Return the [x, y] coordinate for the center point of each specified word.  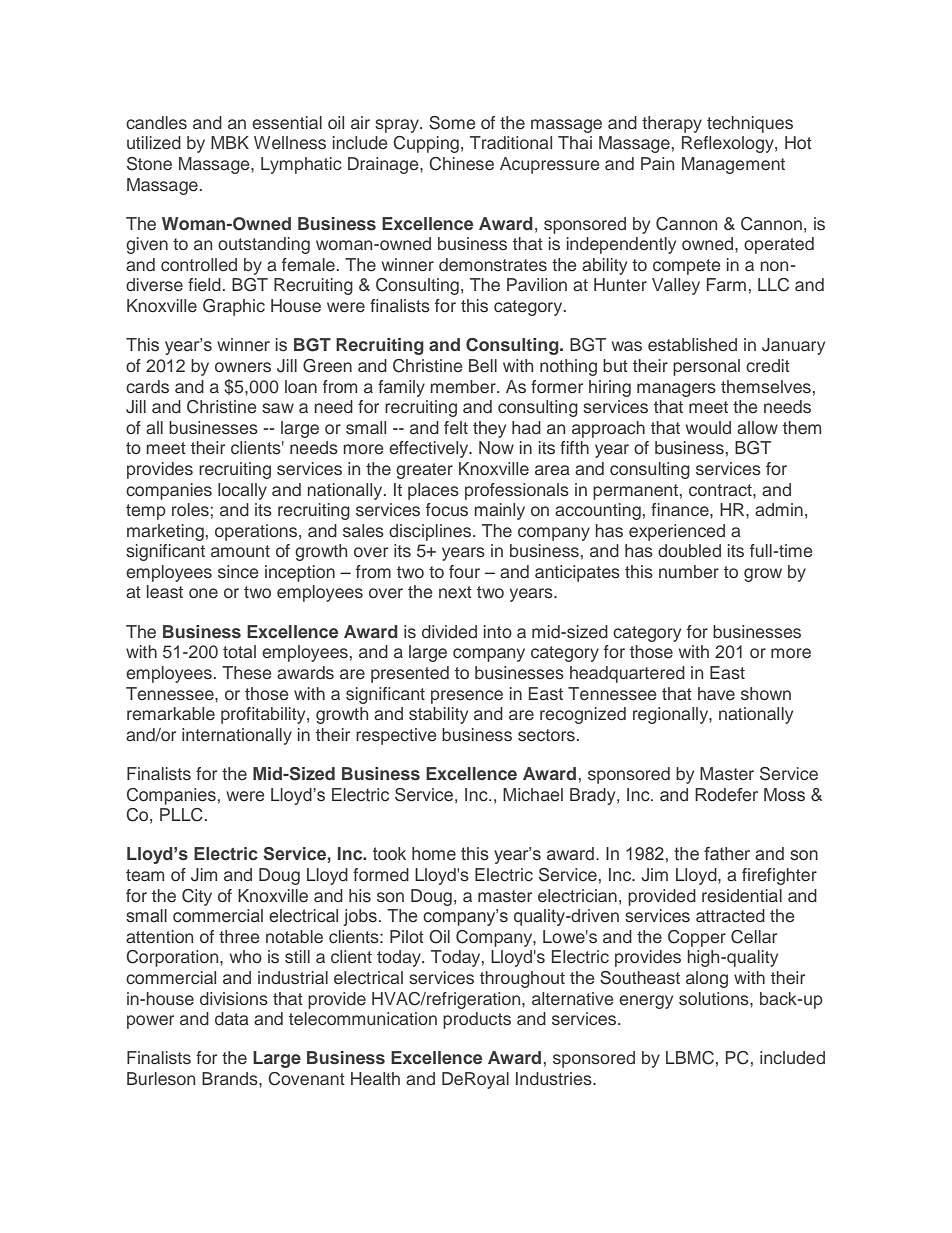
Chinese [461, 164]
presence [467, 697]
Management [733, 165]
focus [447, 510]
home [434, 854]
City [197, 897]
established [692, 345]
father [727, 854]
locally [242, 491]
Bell [483, 366]
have [716, 694]
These [246, 673]
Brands [231, 1079]
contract [721, 490]
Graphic [234, 307]
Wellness [290, 143]
